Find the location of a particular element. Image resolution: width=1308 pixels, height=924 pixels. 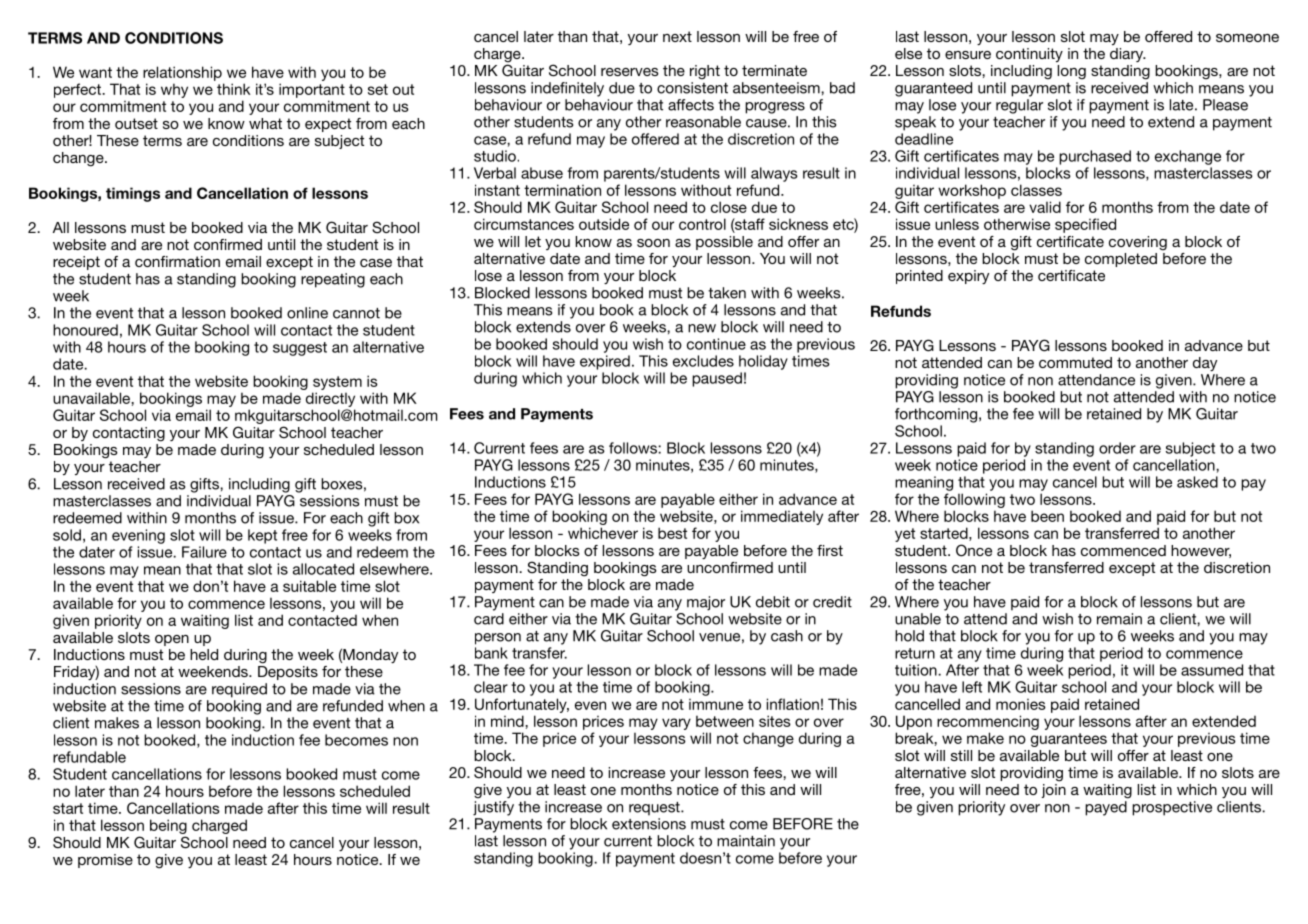

being is located at coordinates (168, 828).
